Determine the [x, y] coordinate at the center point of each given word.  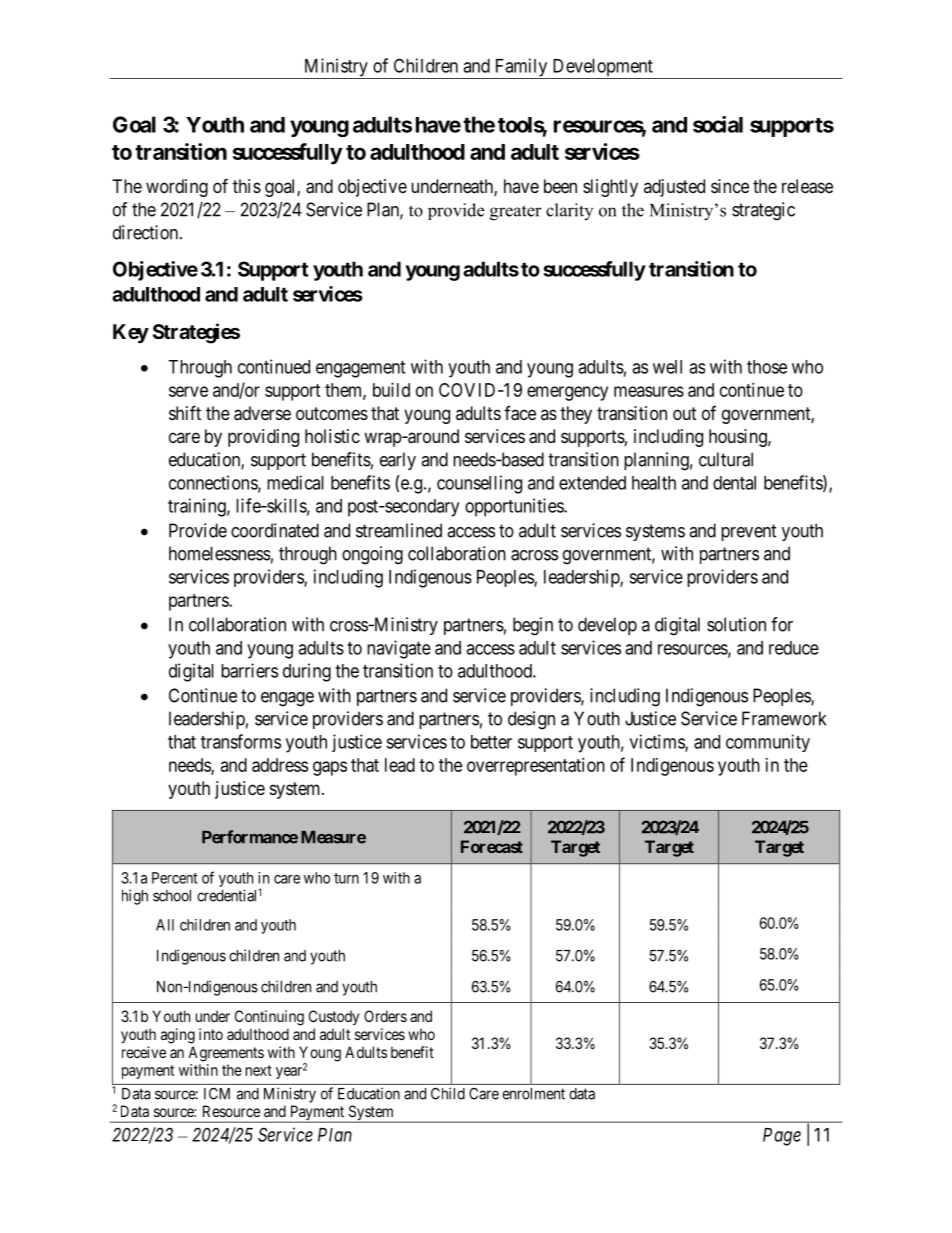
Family [521, 68]
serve [188, 391]
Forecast [492, 846]
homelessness [219, 553]
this [247, 186]
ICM [217, 1093]
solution [736, 624]
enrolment [533, 1094]
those [767, 367]
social [718, 124]
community [768, 743]
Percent [175, 878]
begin [533, 626]
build [391, 390]
